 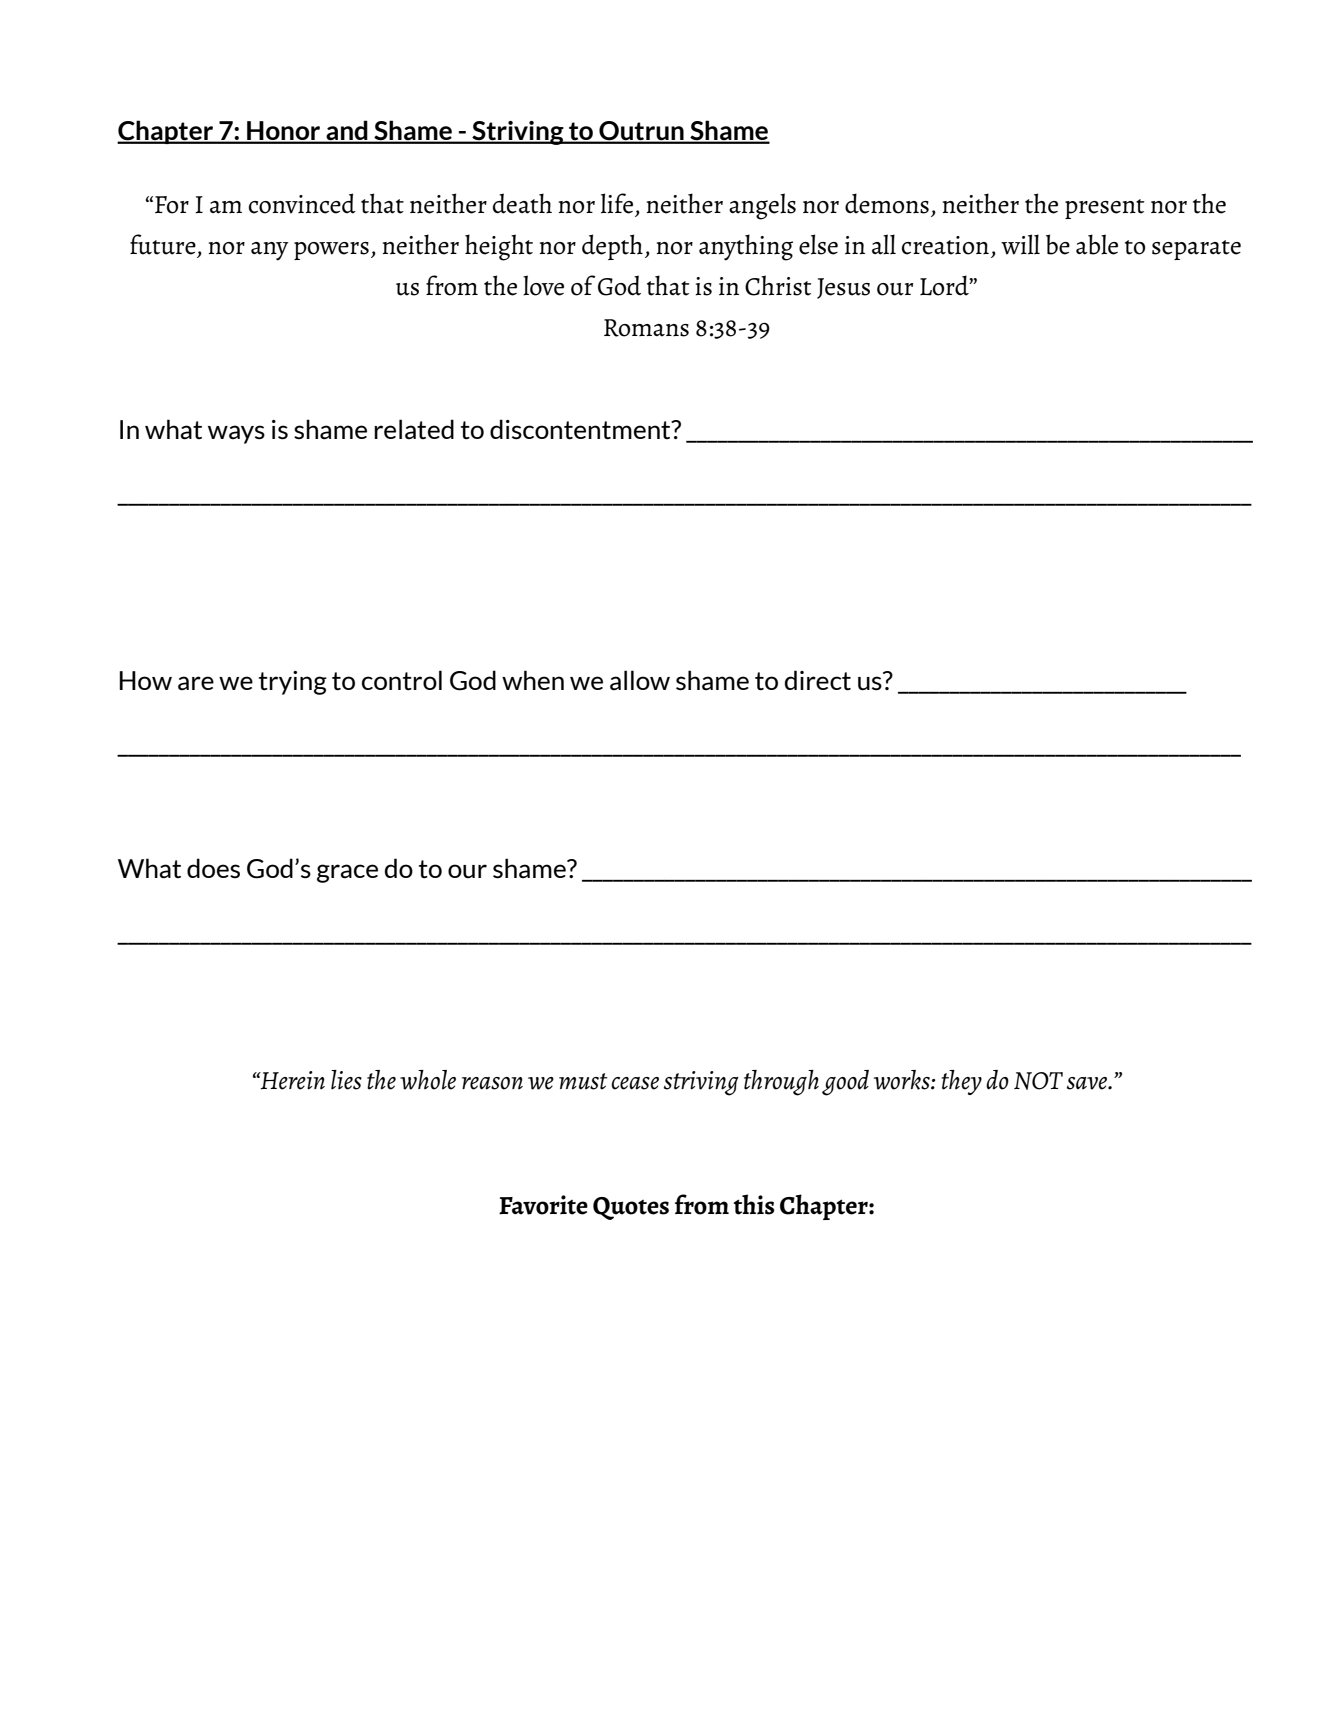 I want to click on trying, so click(x=293, y=683).
